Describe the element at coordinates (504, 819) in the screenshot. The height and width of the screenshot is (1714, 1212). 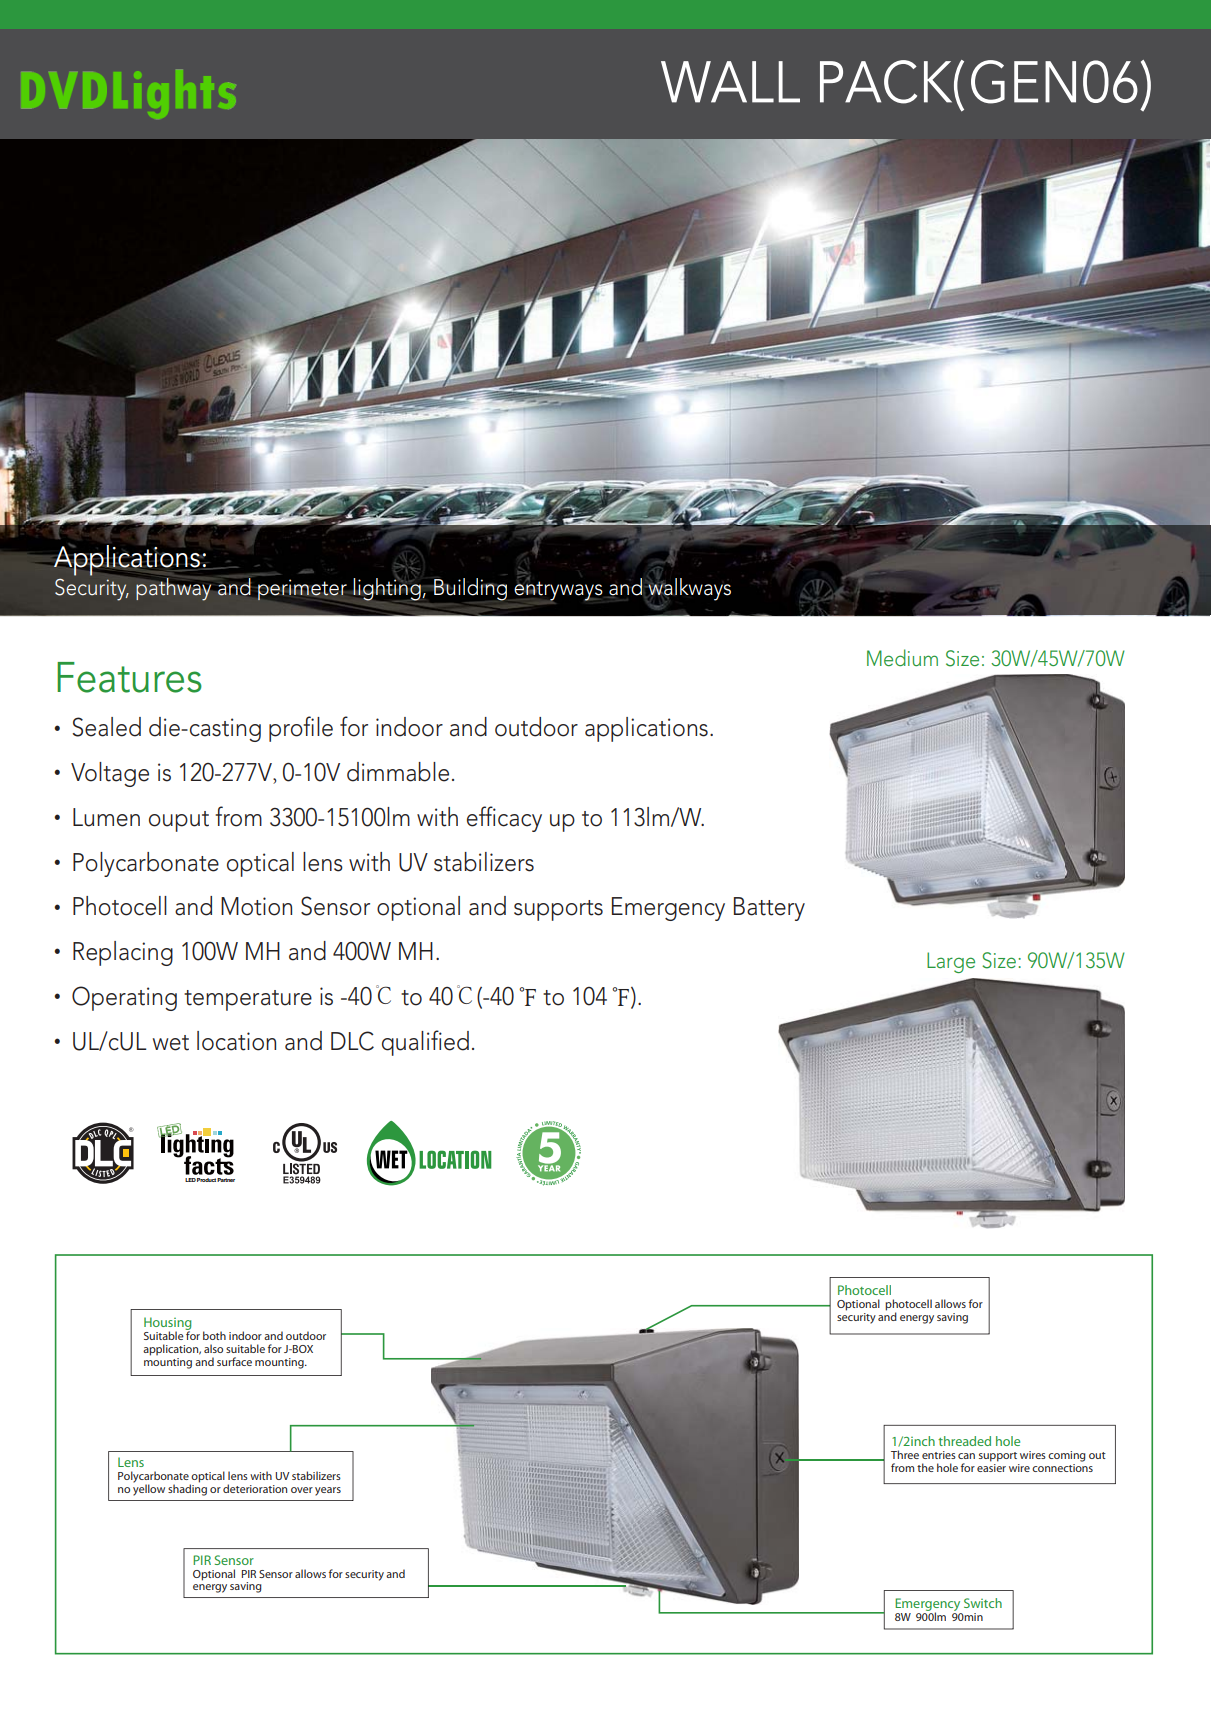
I see `efficacy` at that location.
